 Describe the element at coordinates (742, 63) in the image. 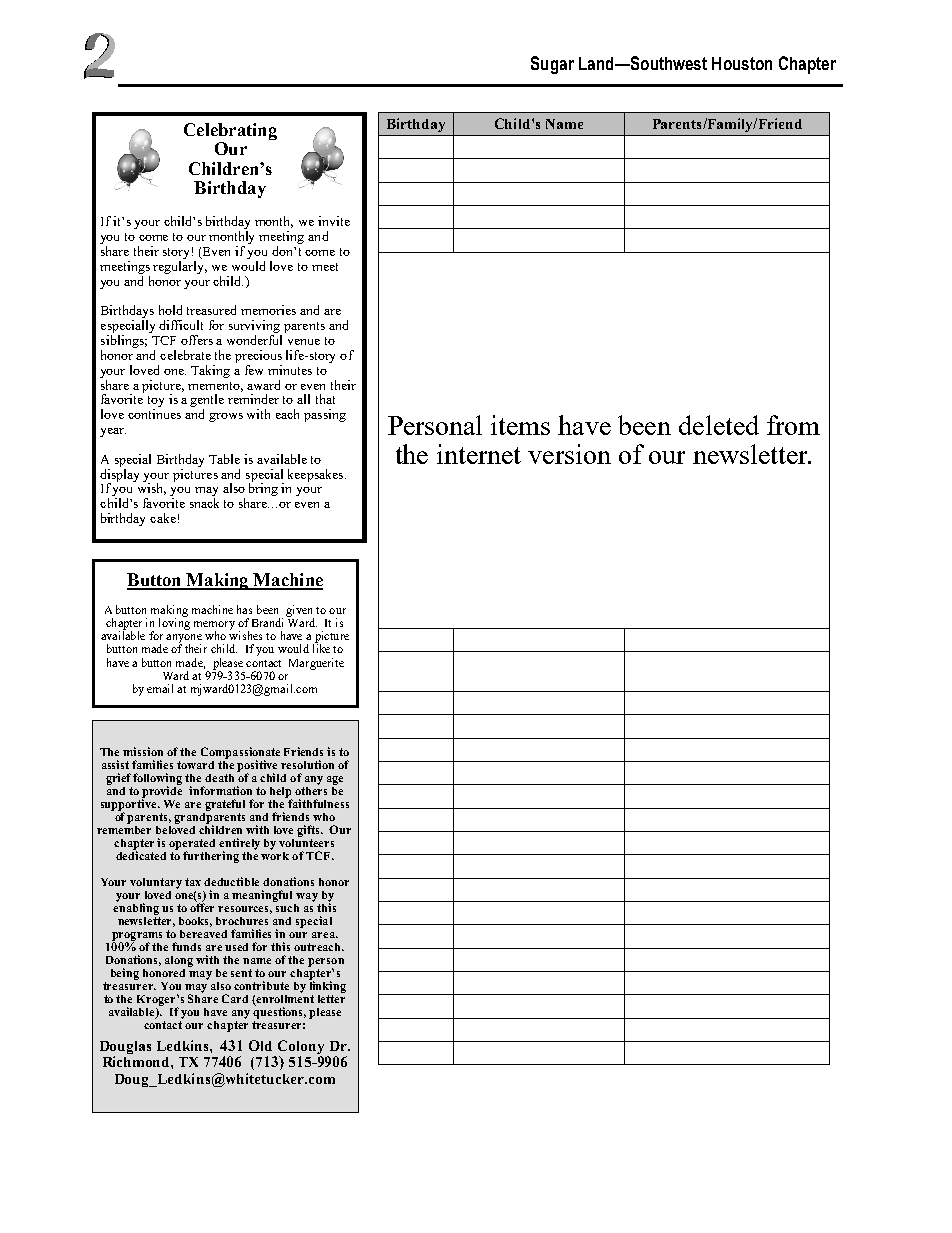

I see `Houston` at that location.
